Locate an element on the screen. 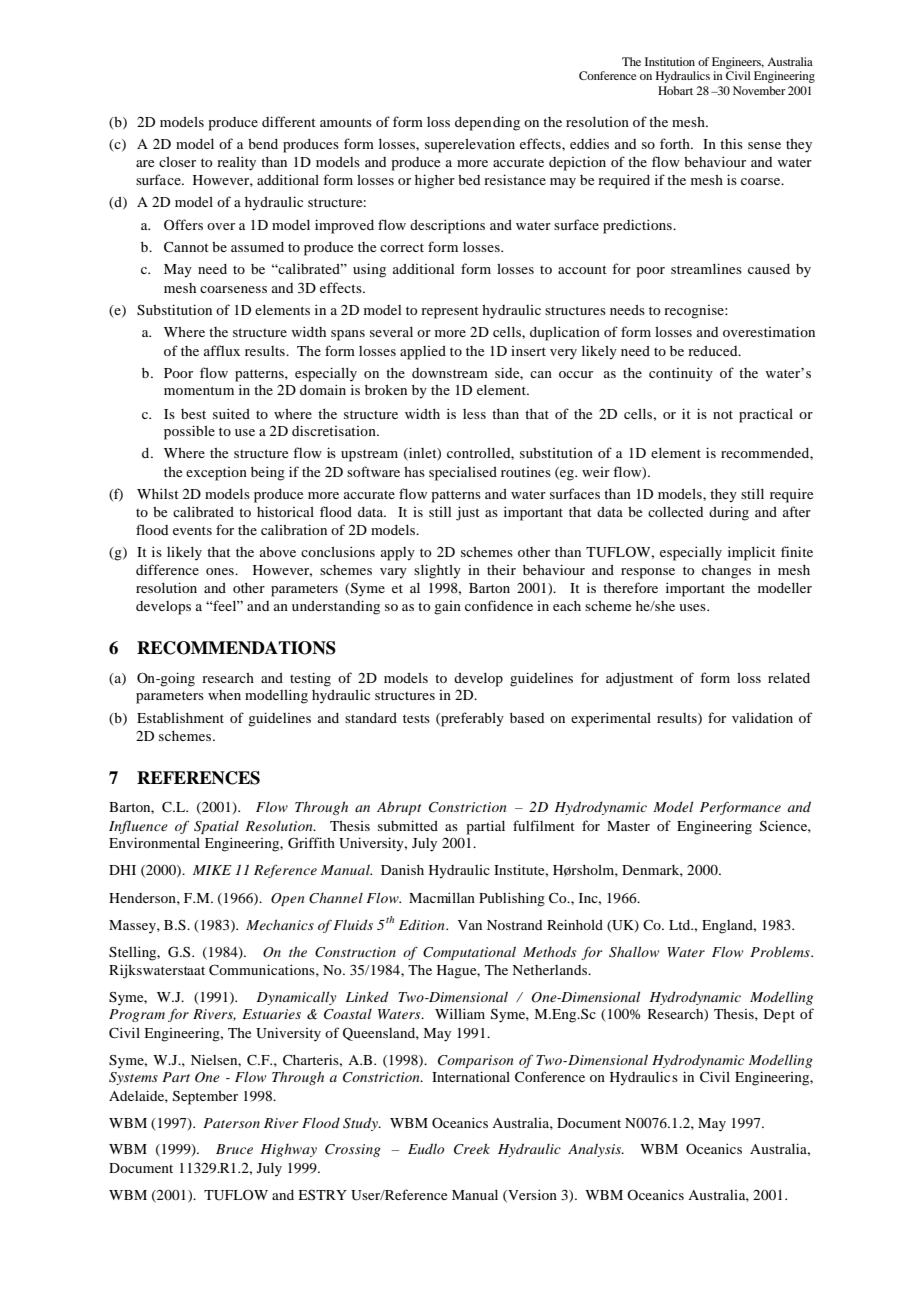 This screenshot has width=924, height=1307. Van is located at coordinates (470, 925).
